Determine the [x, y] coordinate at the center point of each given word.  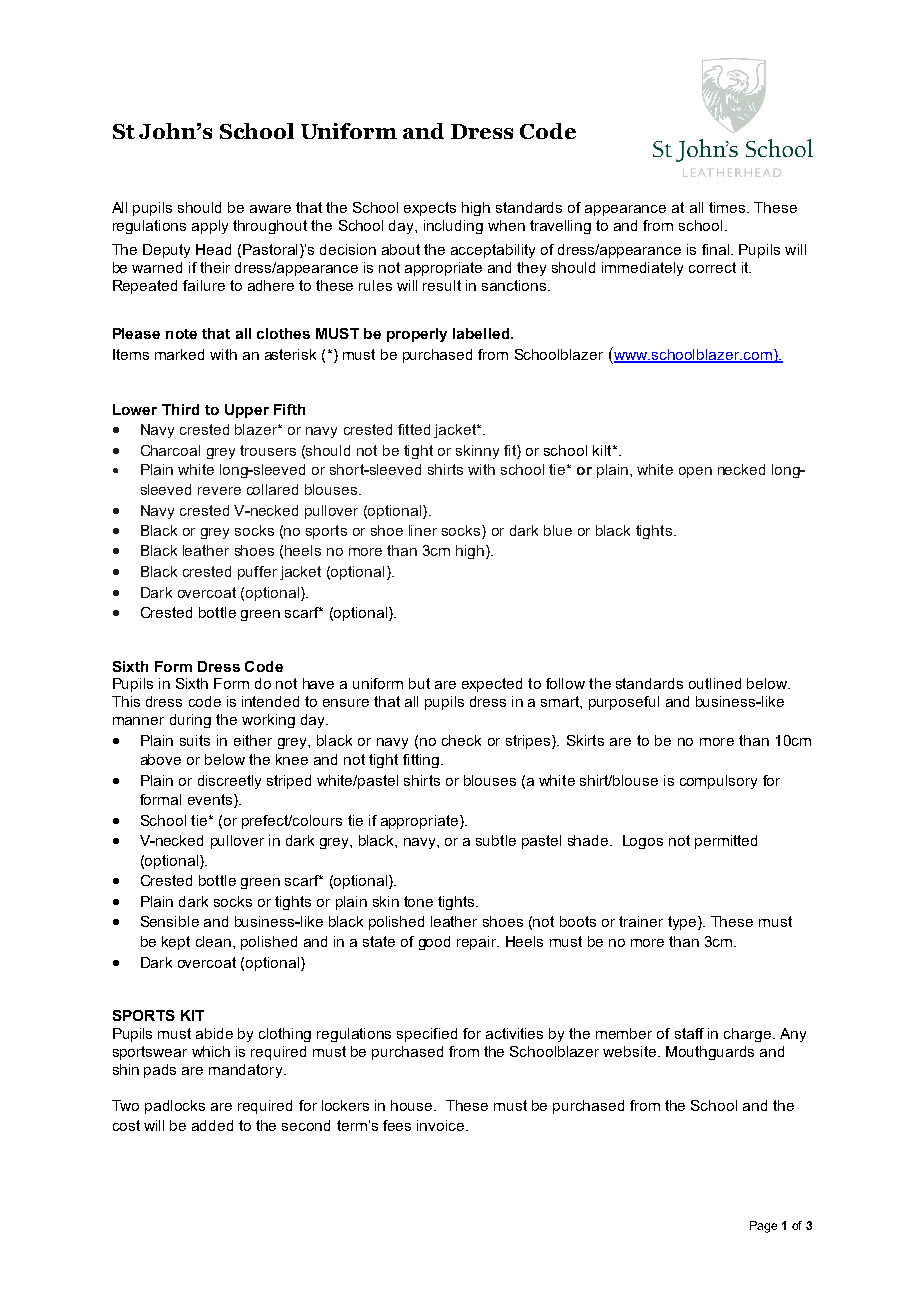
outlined [715, 683]
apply [210, 227]
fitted [414, 429]
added [212, 1125]
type [683, 923]
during [190, 721]
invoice [442, 1125]
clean [213, 941]
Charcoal [170, 450]
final [717, 249]
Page [763, 1227]
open [695, 472]
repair [478, 943]
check [461, 740]
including [453, 227]
